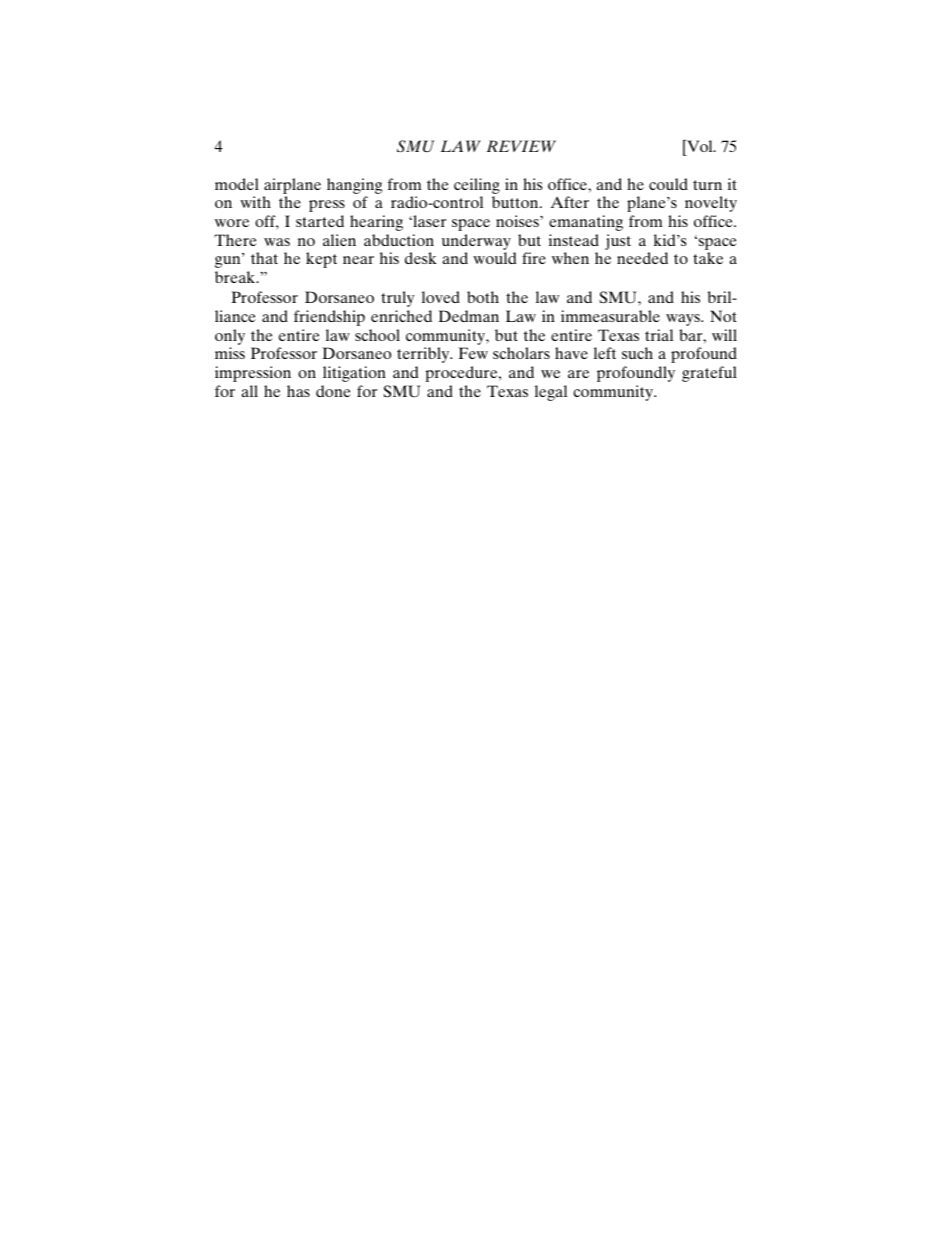 The image size is (952, 1233). What do you see at coordinates (298, 391) in the image?
I see `has` at bounding box center [298, 391].
